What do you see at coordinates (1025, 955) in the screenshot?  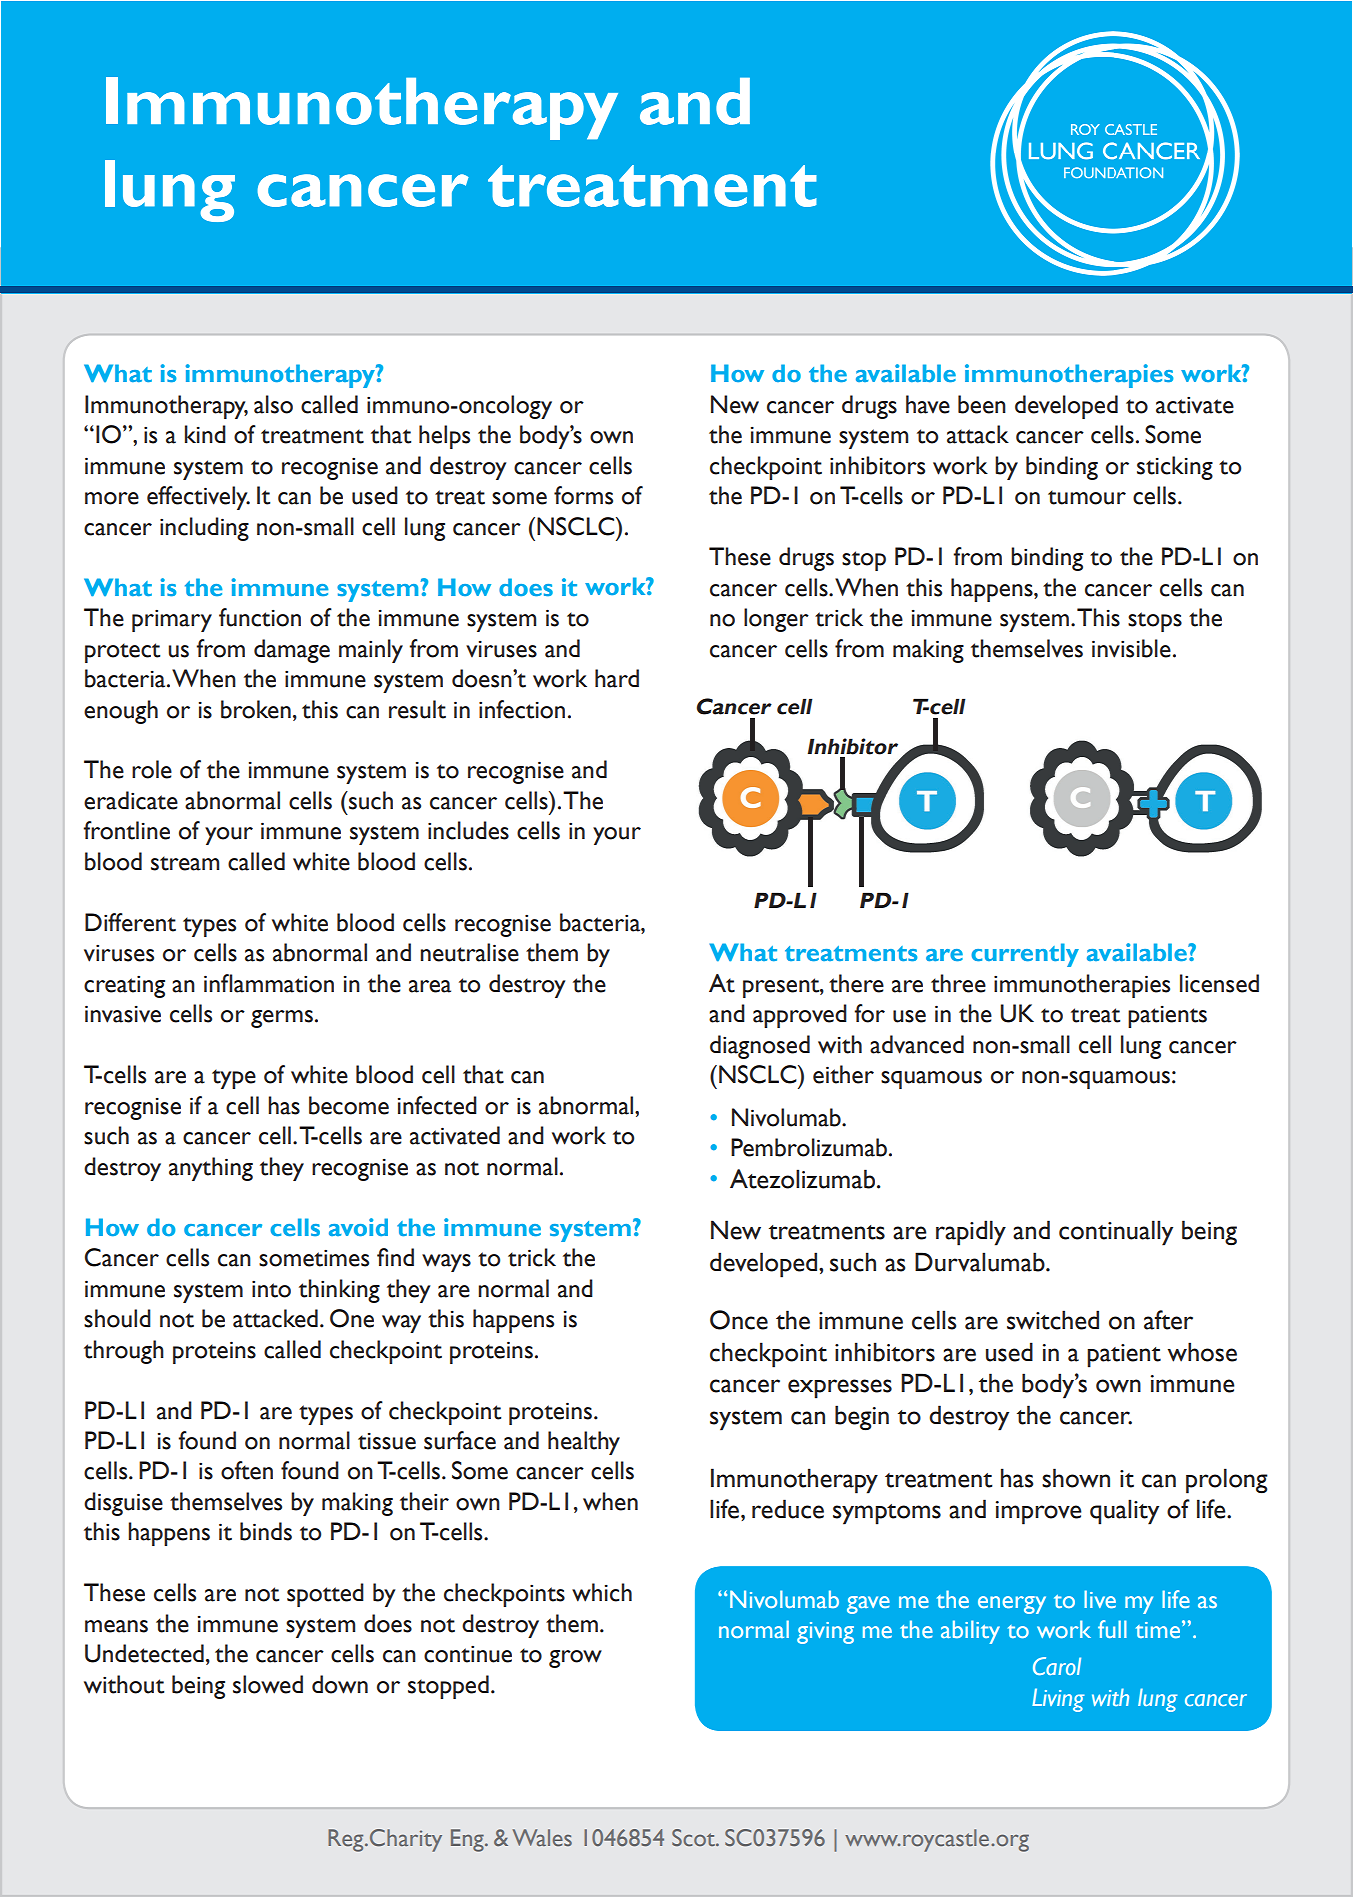 I see `currently` at bounding box center [1025, 955].
